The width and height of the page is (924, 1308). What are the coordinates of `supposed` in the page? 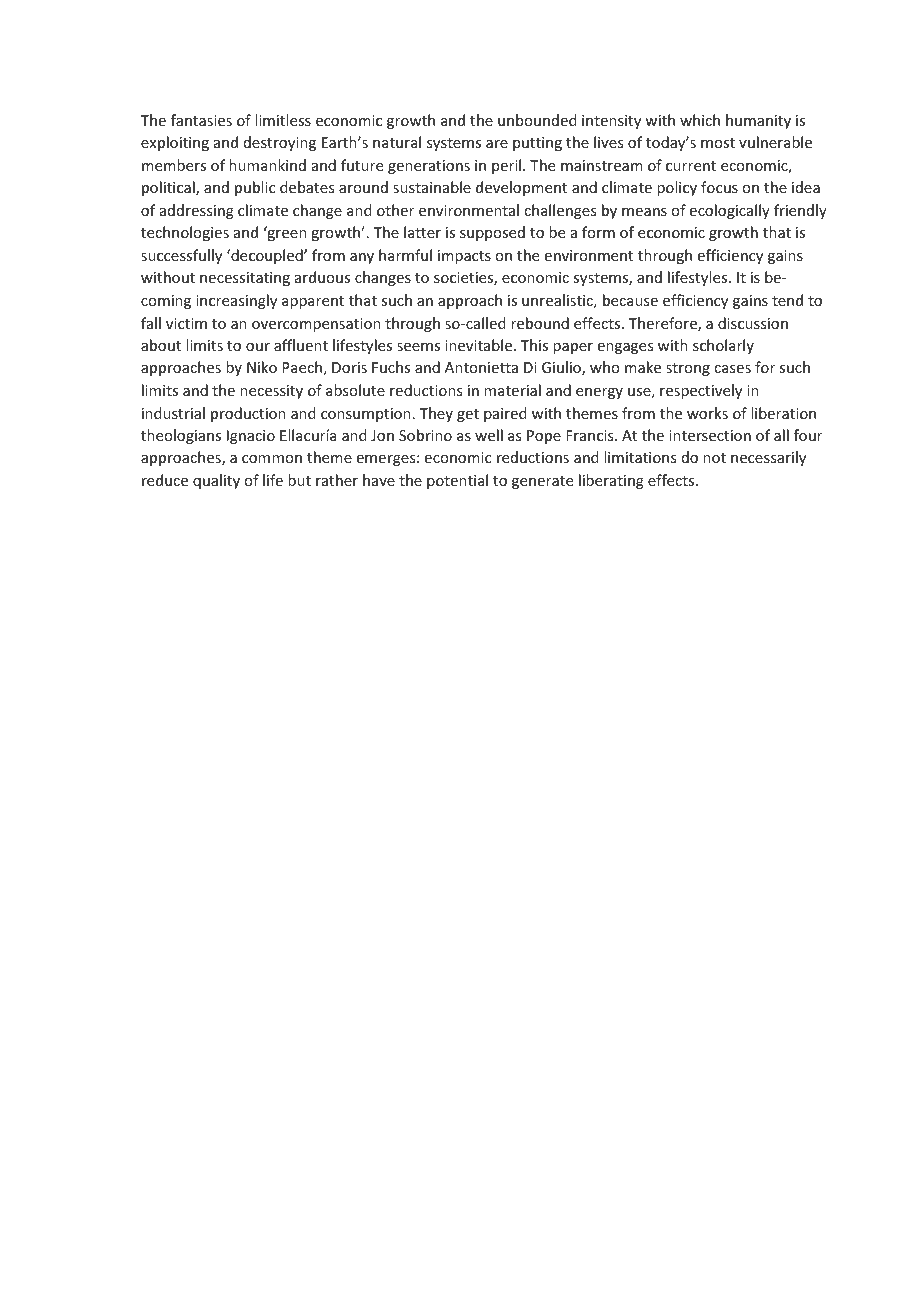 It's located at (492, 233).
